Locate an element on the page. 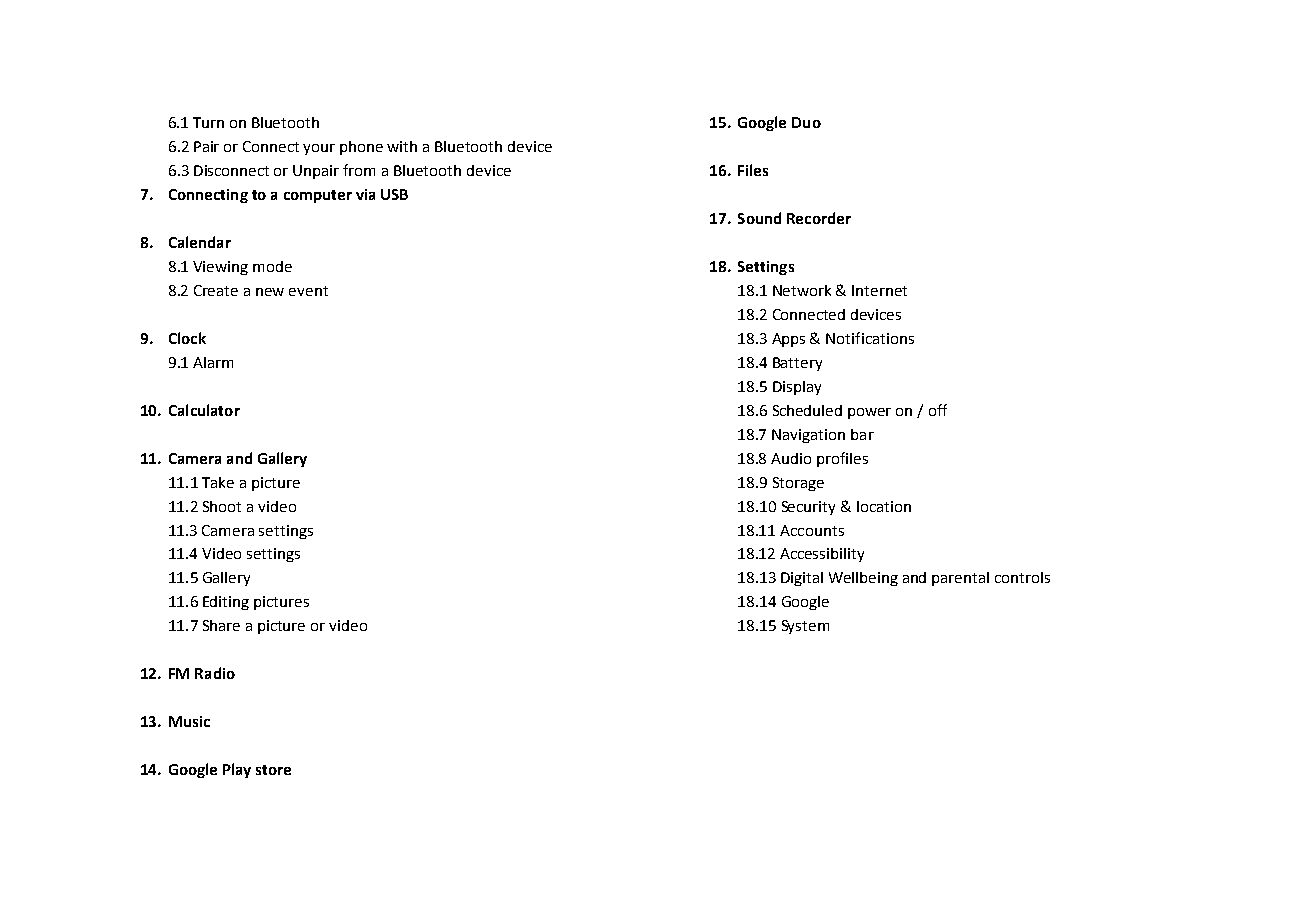 This page has width=1308, height=924. new is located at coordinates (270, 292).
